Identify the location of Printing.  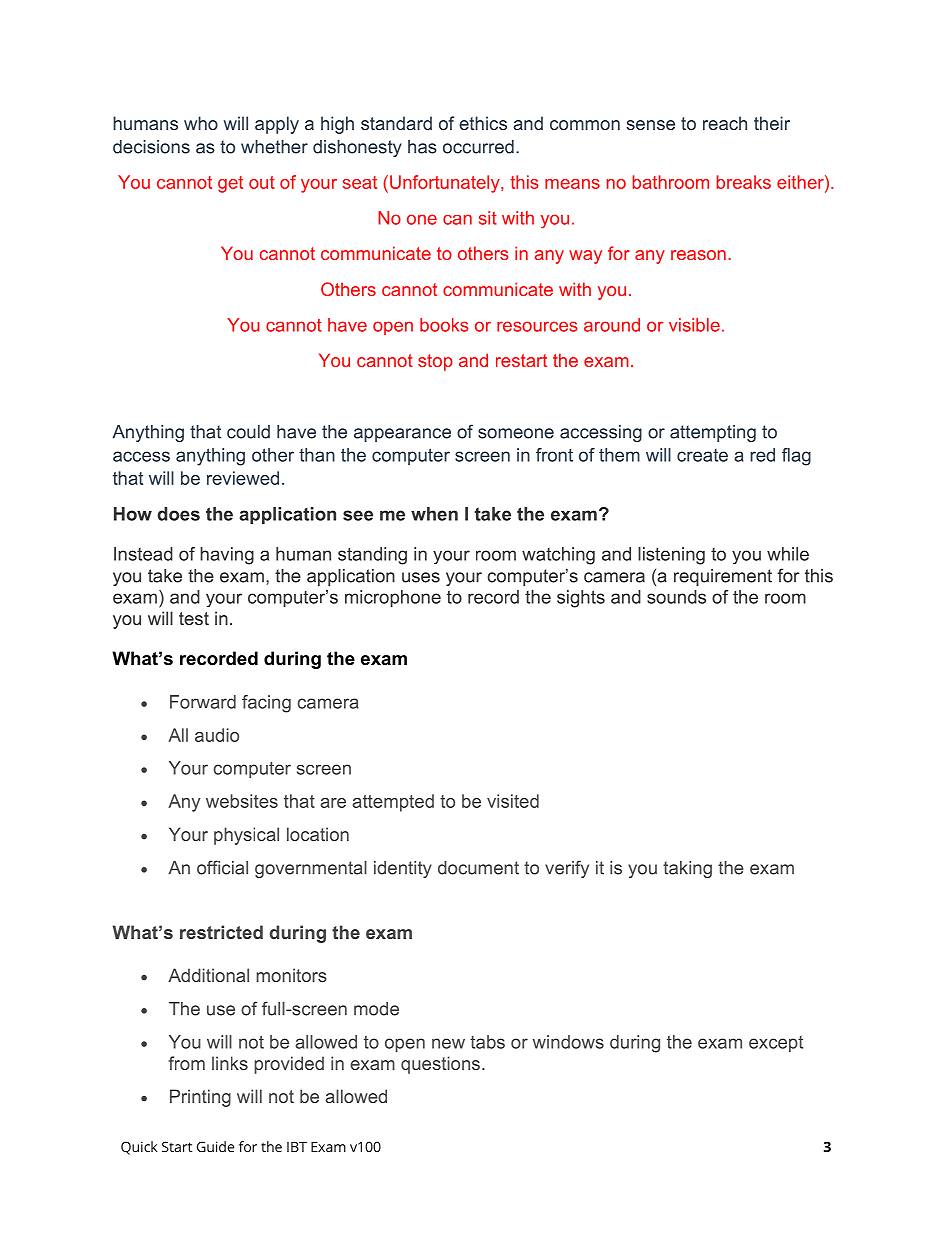
(200, 1098).
